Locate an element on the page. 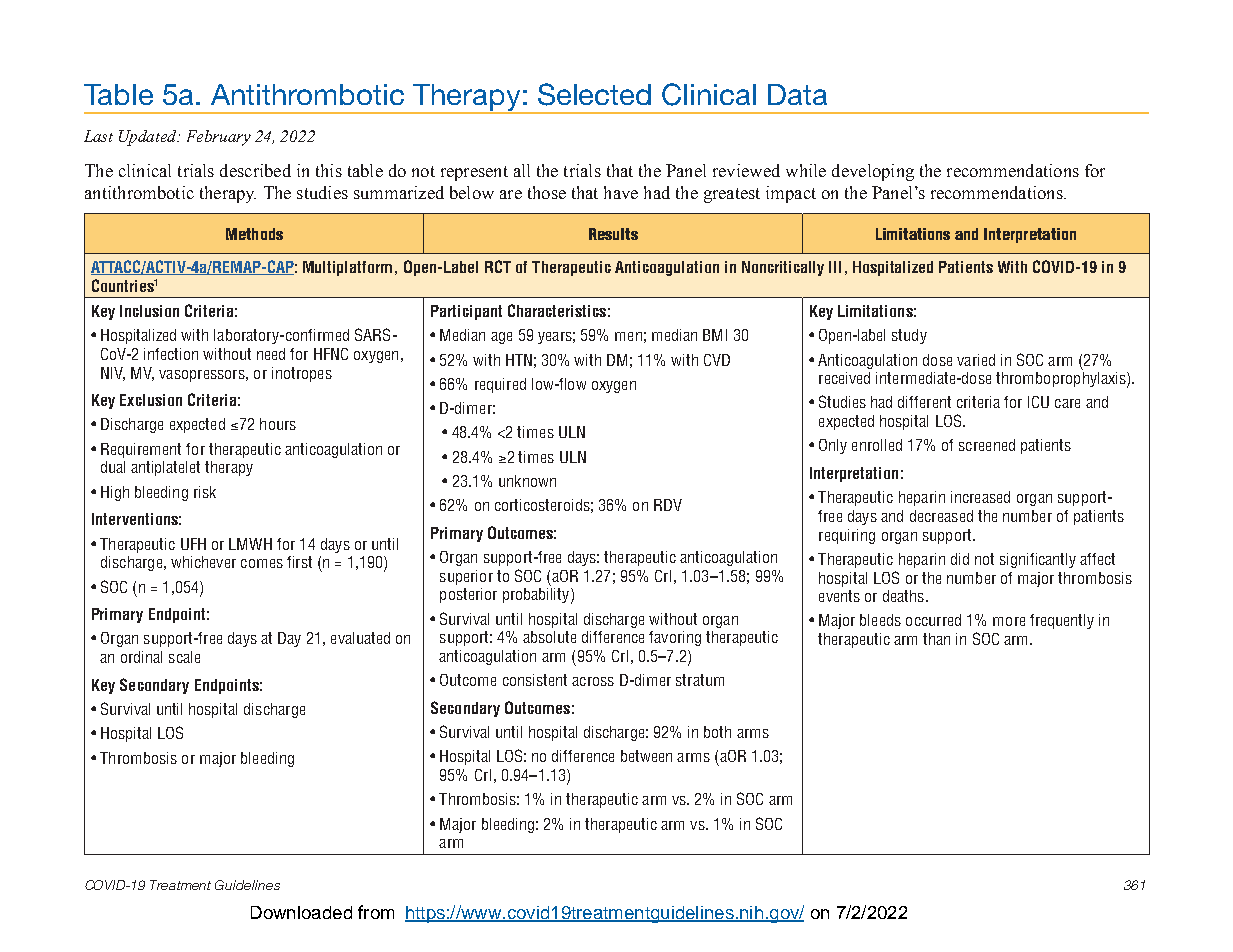 This document has width=1233, height=952. scale is located at coordinates (184, 657).
